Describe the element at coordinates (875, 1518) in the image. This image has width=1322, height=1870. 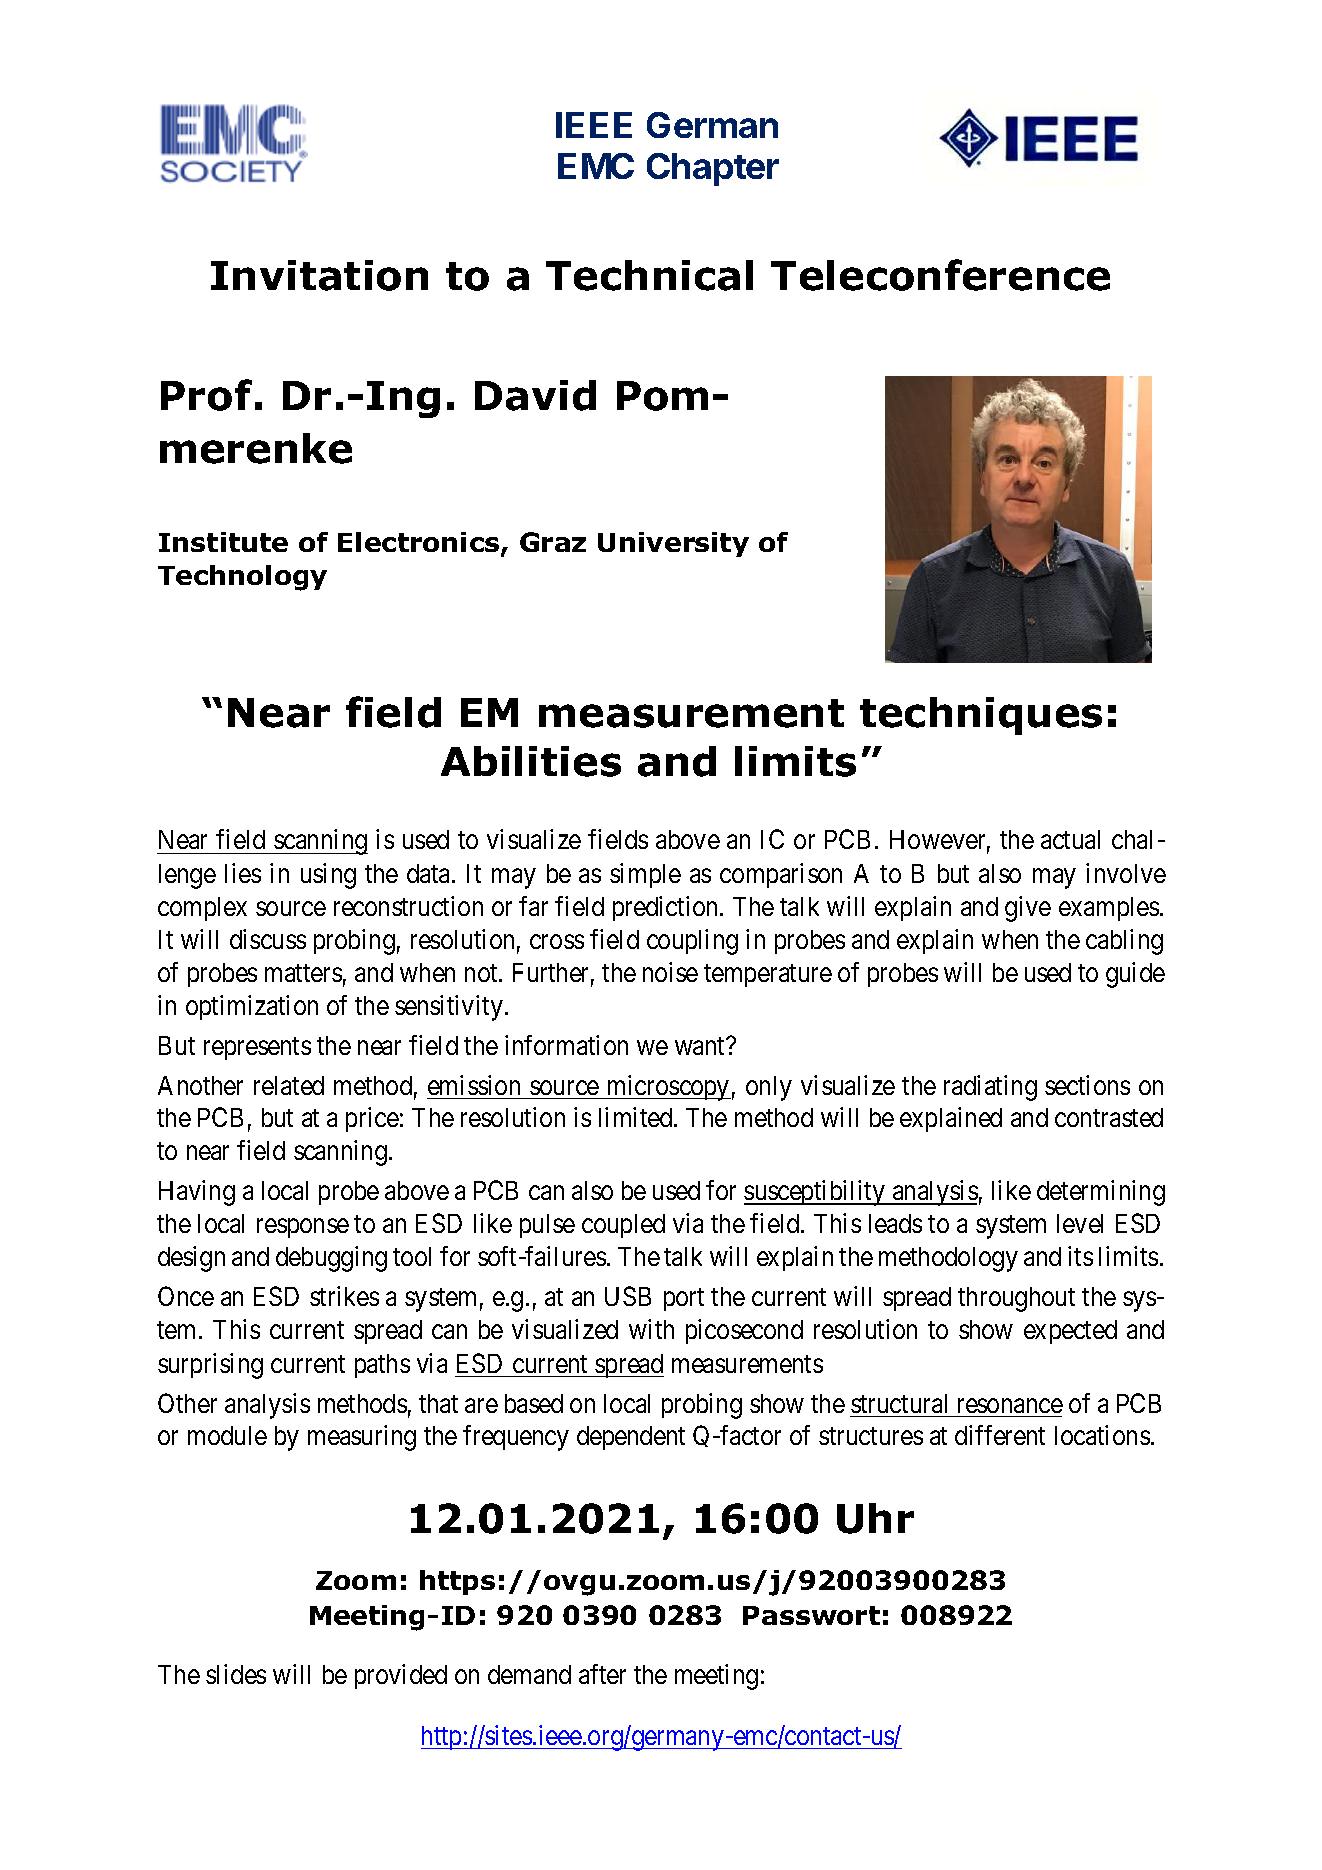
I see `Uhr` at that location.
